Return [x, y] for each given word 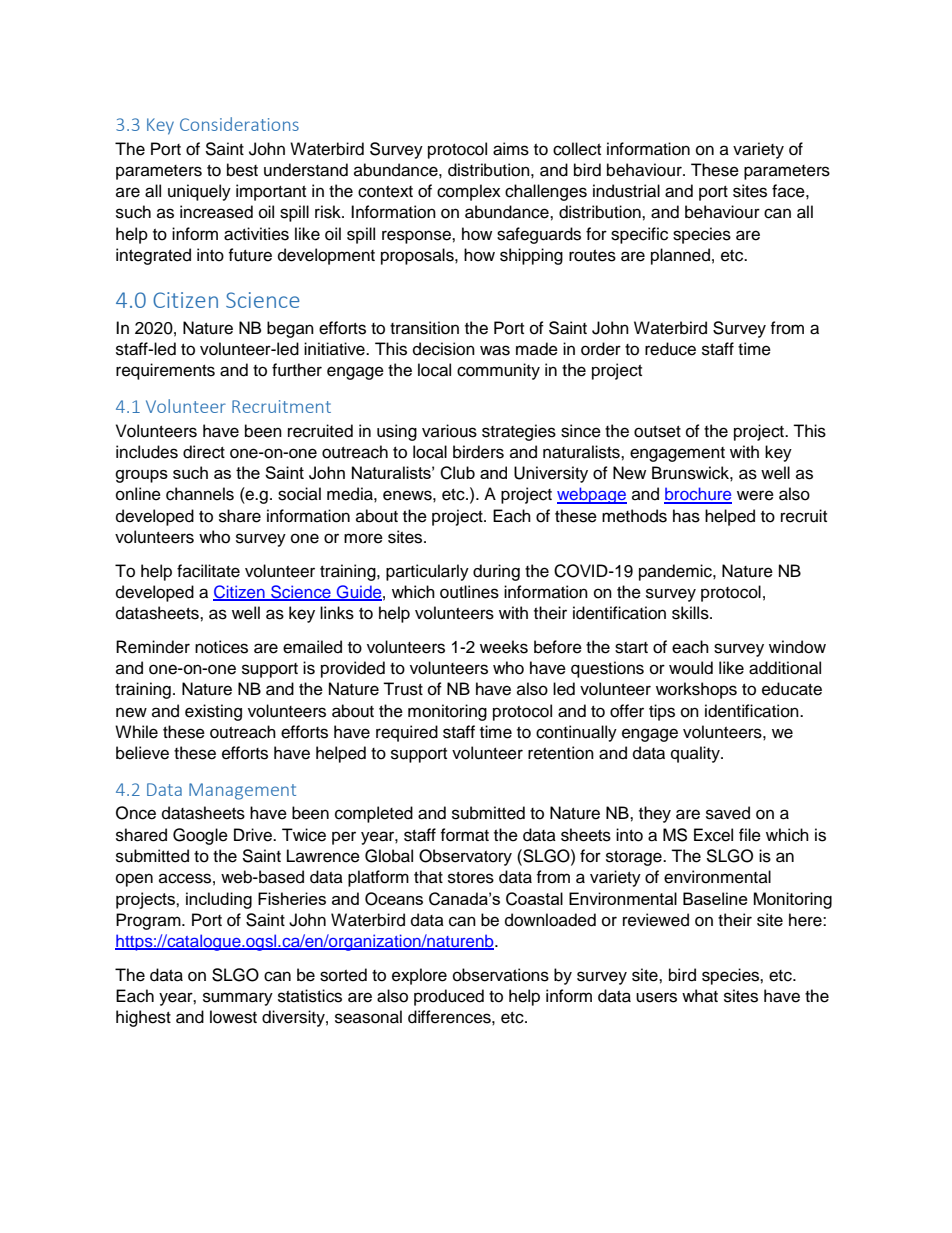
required [407, 733]
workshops [696, 690]
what [700, 996]
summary [238, 999]
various [449, 431]
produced [449, 997]
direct [204, 452]
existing [213, 712]
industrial [626, 191]
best [242, 170]
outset [657, 432]
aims [511, 149]
